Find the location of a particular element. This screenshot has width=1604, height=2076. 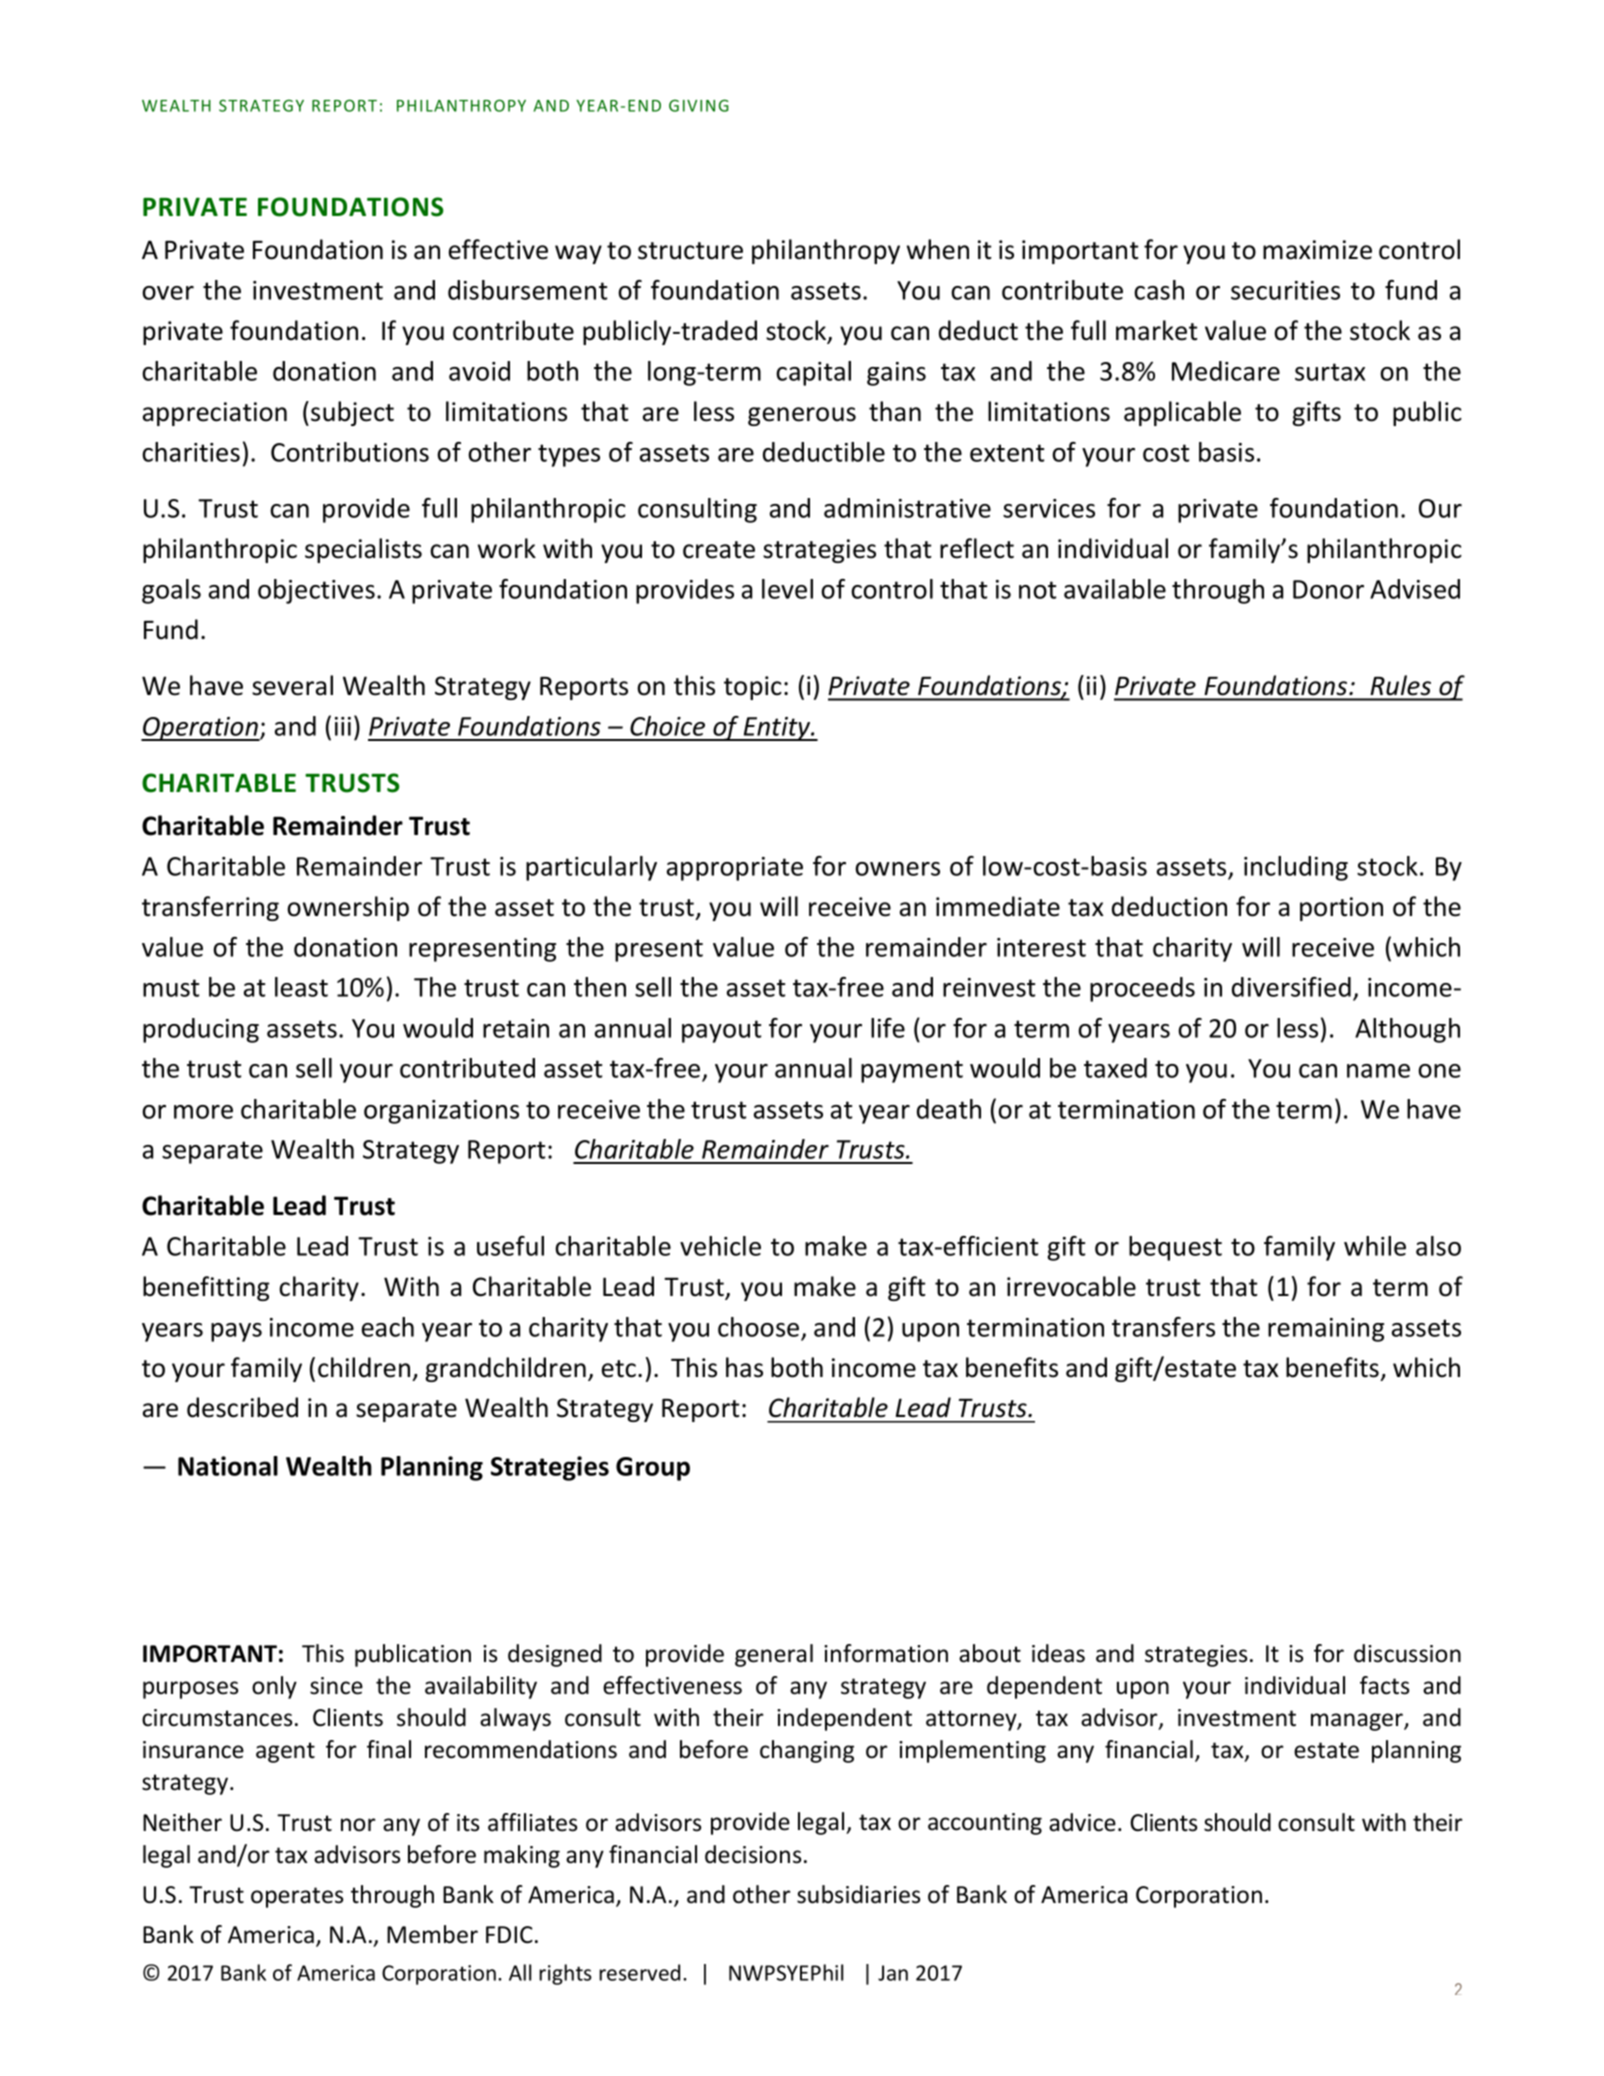

payout is located at coordinates (722, 1031).
